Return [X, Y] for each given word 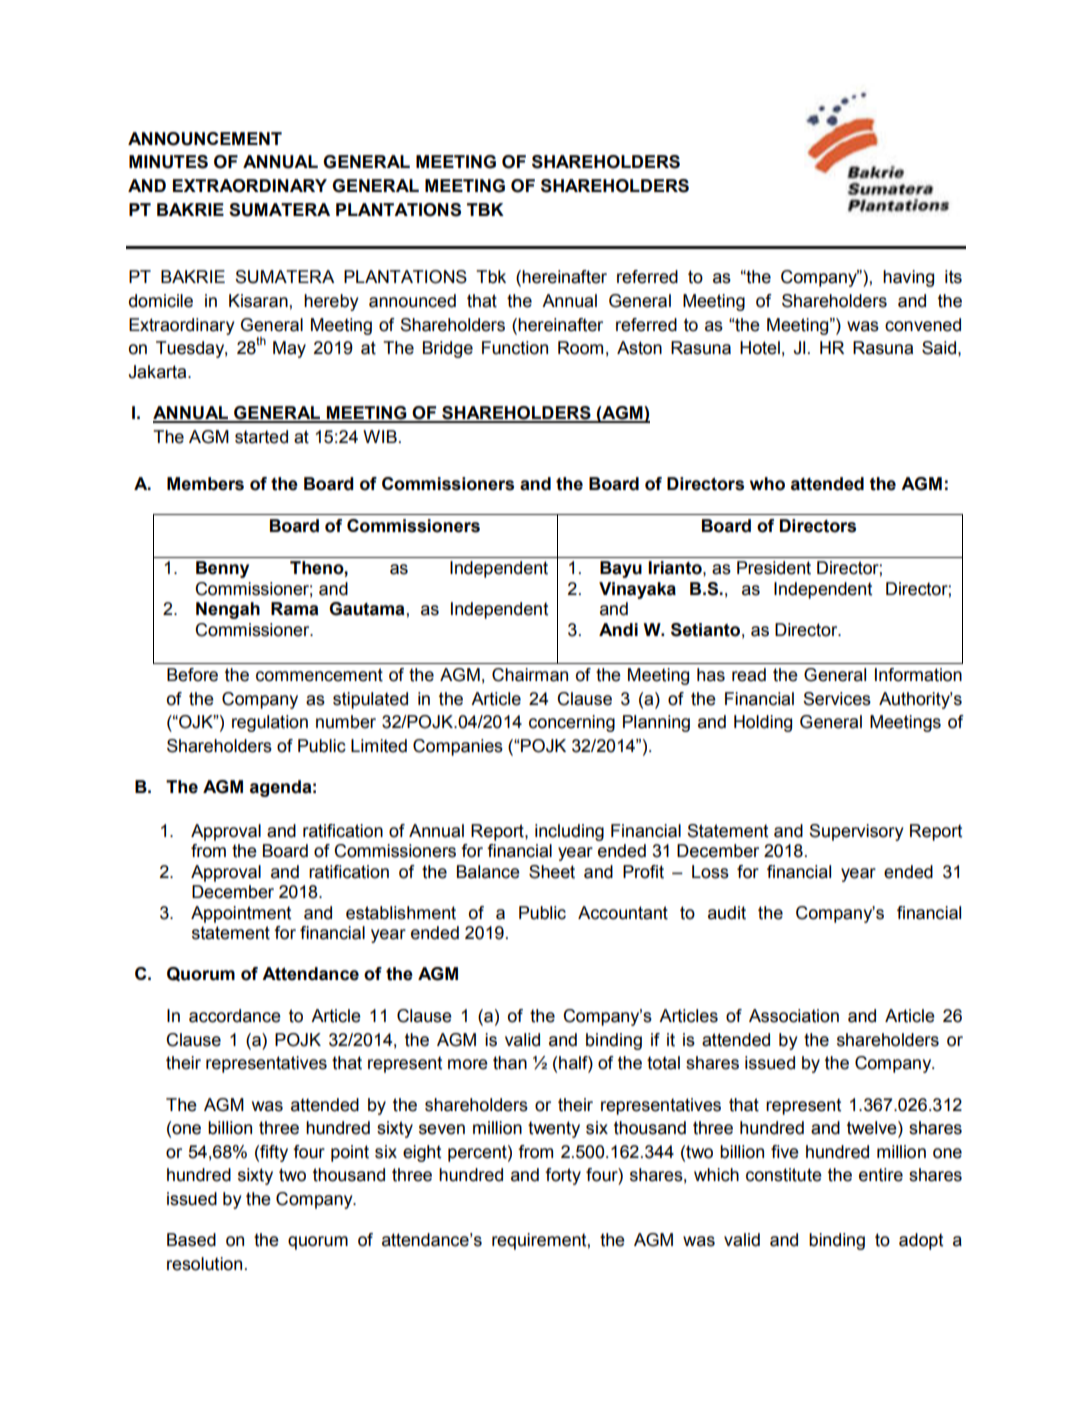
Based [191, 1240]
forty [563, 1176]
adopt [921, 1241]
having [908, 278]
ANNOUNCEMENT [205, 139]
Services [837, 699]
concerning [572, 723]
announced [412, 301]
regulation [270, 723]
